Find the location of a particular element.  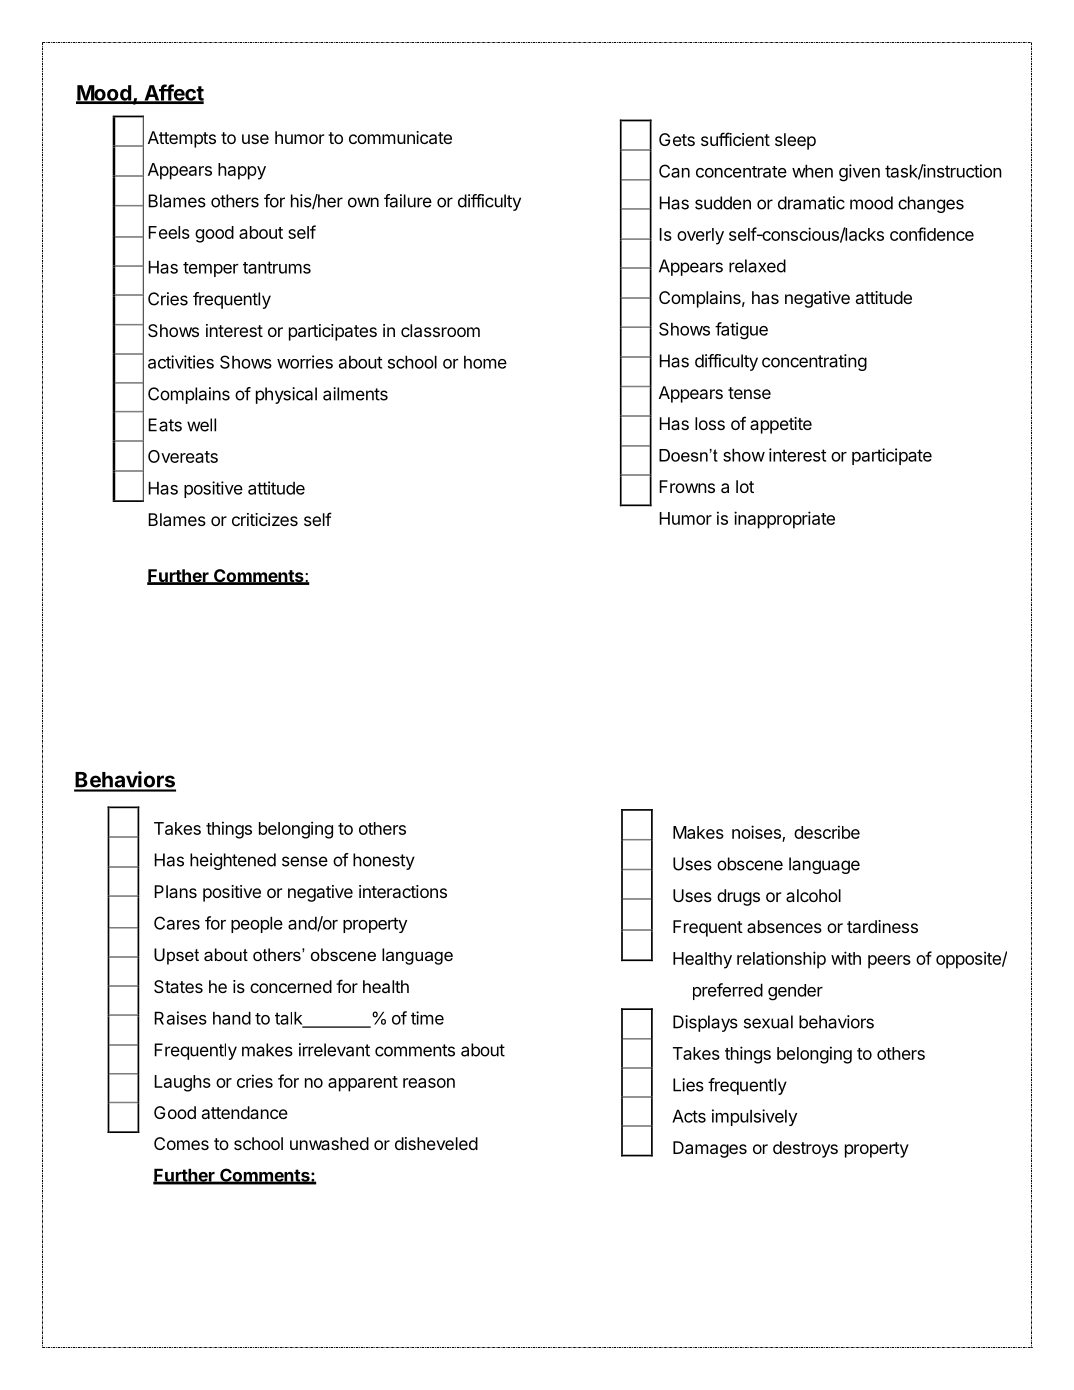

attendance is located at coordinates (245, 1112).
